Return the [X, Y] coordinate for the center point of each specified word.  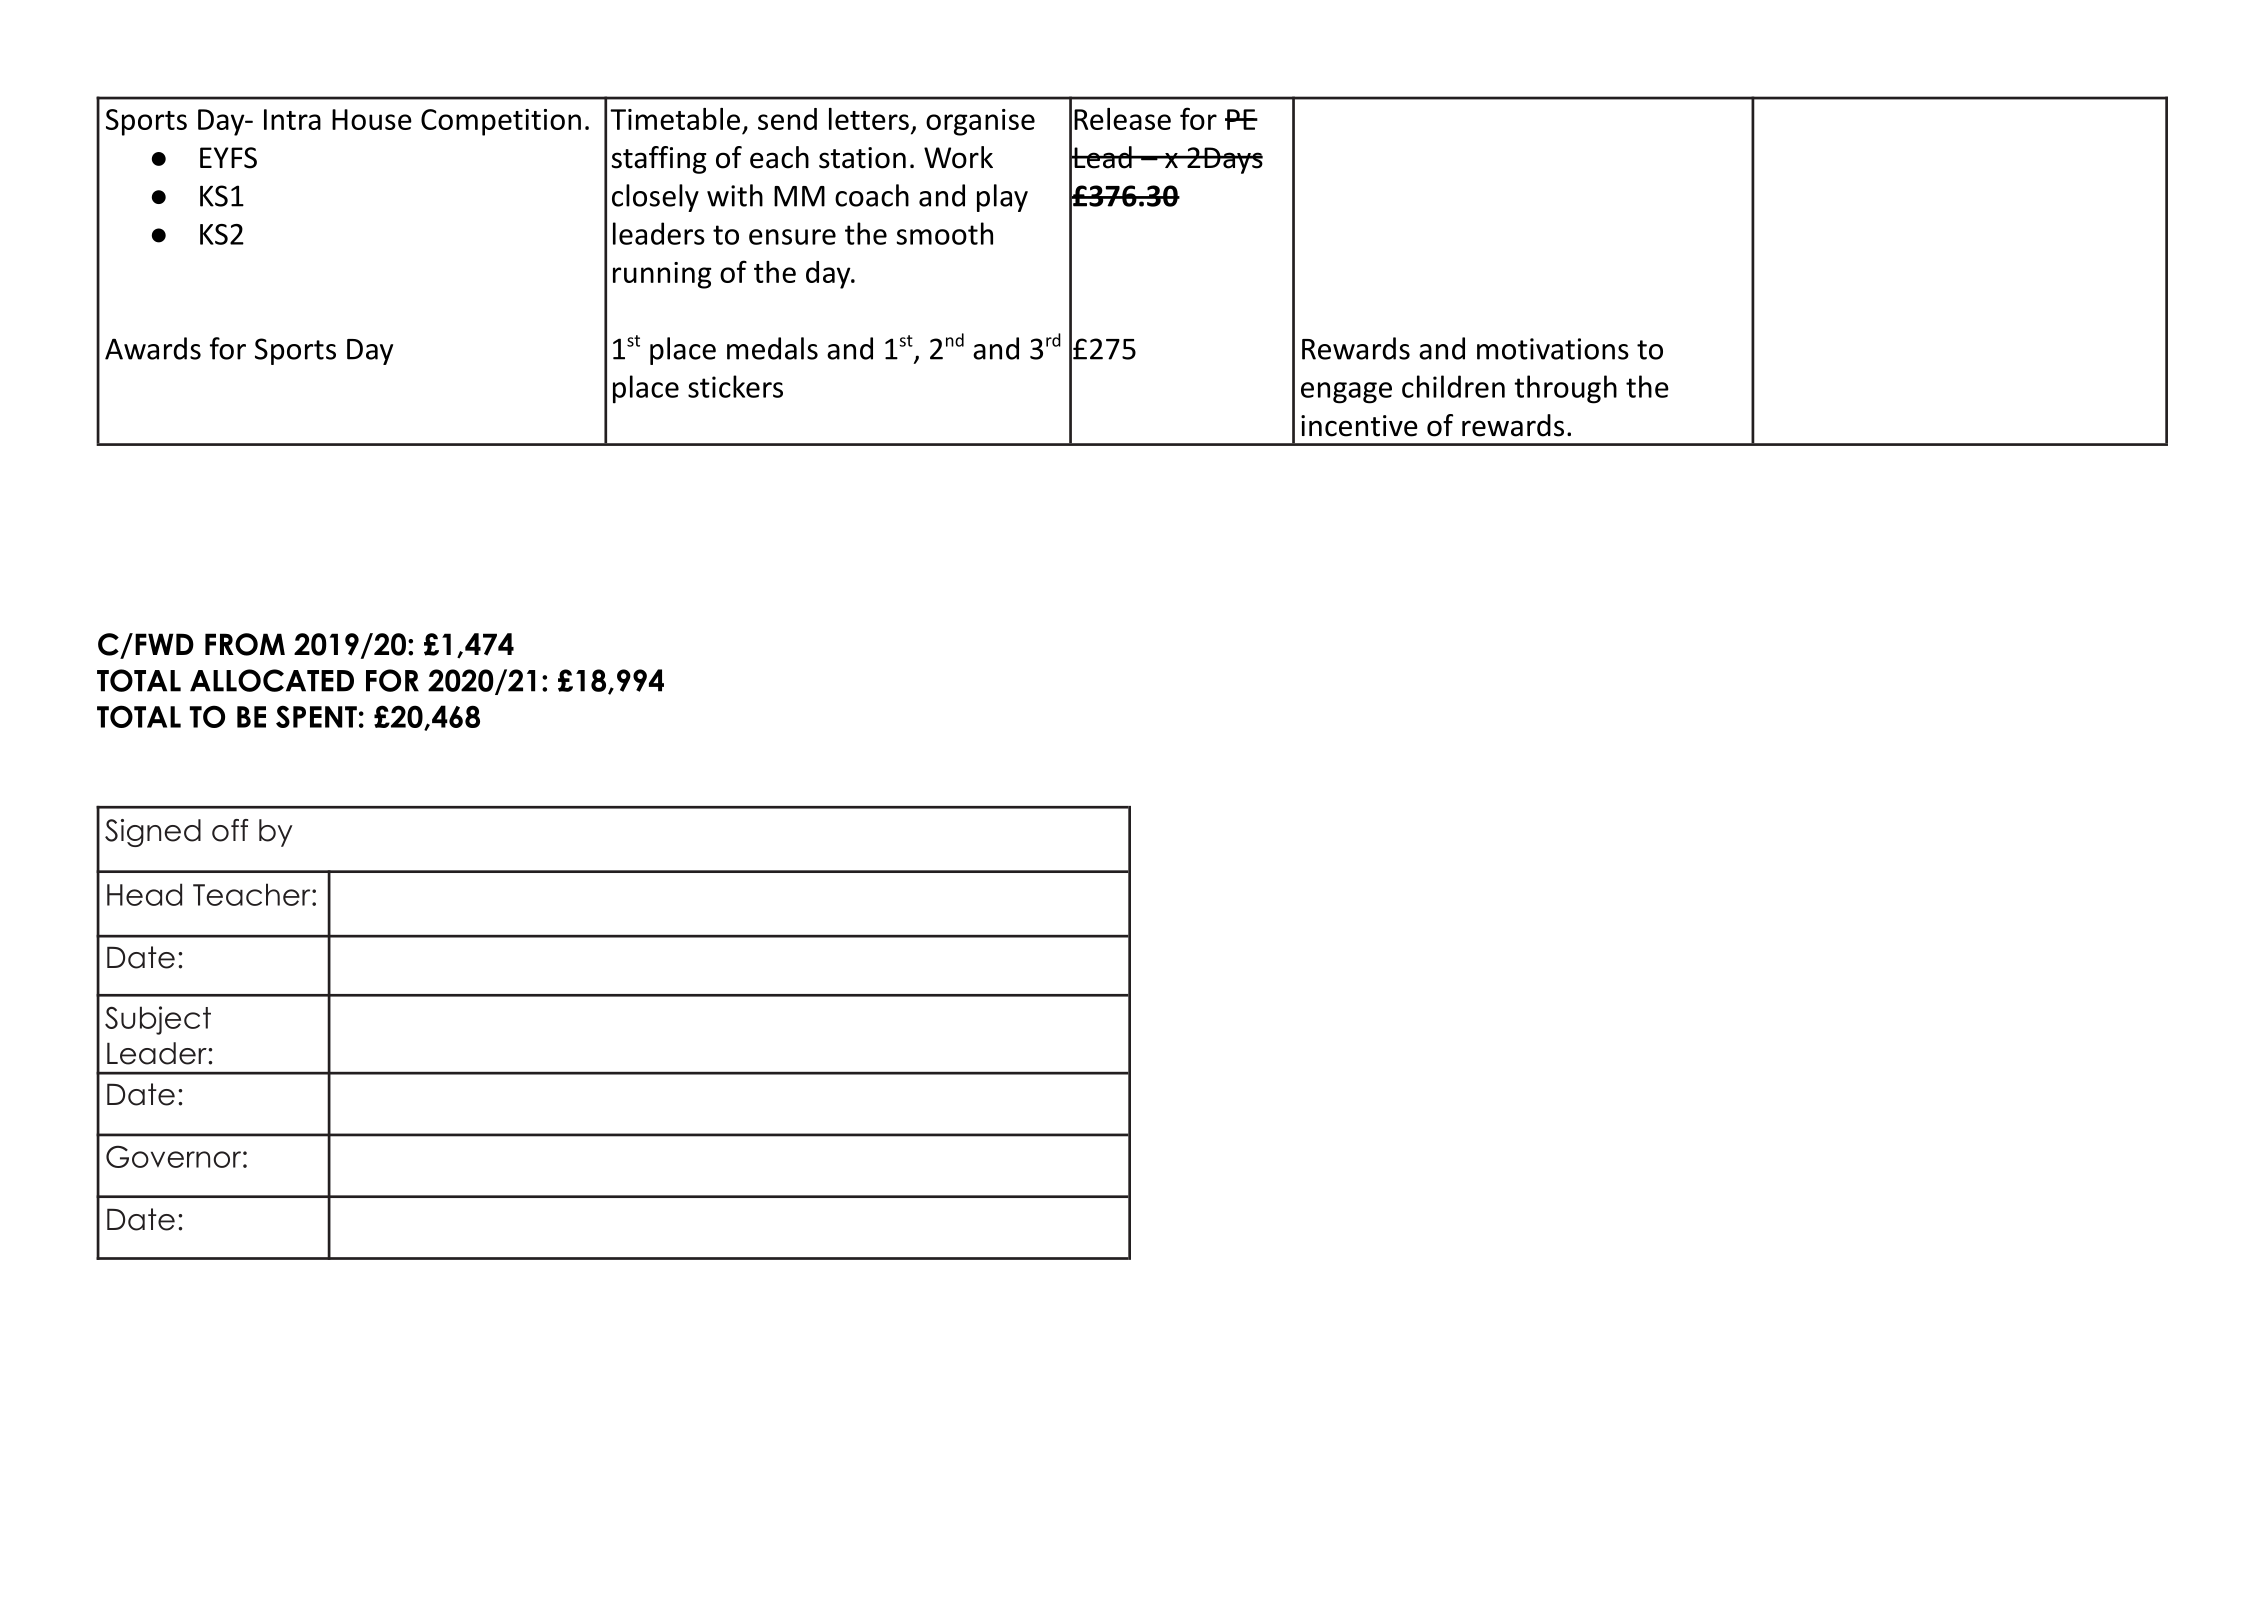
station [862, 158]
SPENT [316, 716]
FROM [245, 644]
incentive [1359, 426]
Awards [153, 348]
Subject [158, 1020]
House [372, 119]
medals [772, 348]
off [230, 830]
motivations [1553, 349]
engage [1346, 393]
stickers [735, 386]
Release [1122, 119]
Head [144, 894]
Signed [153, 833]
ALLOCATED [272, 680]
